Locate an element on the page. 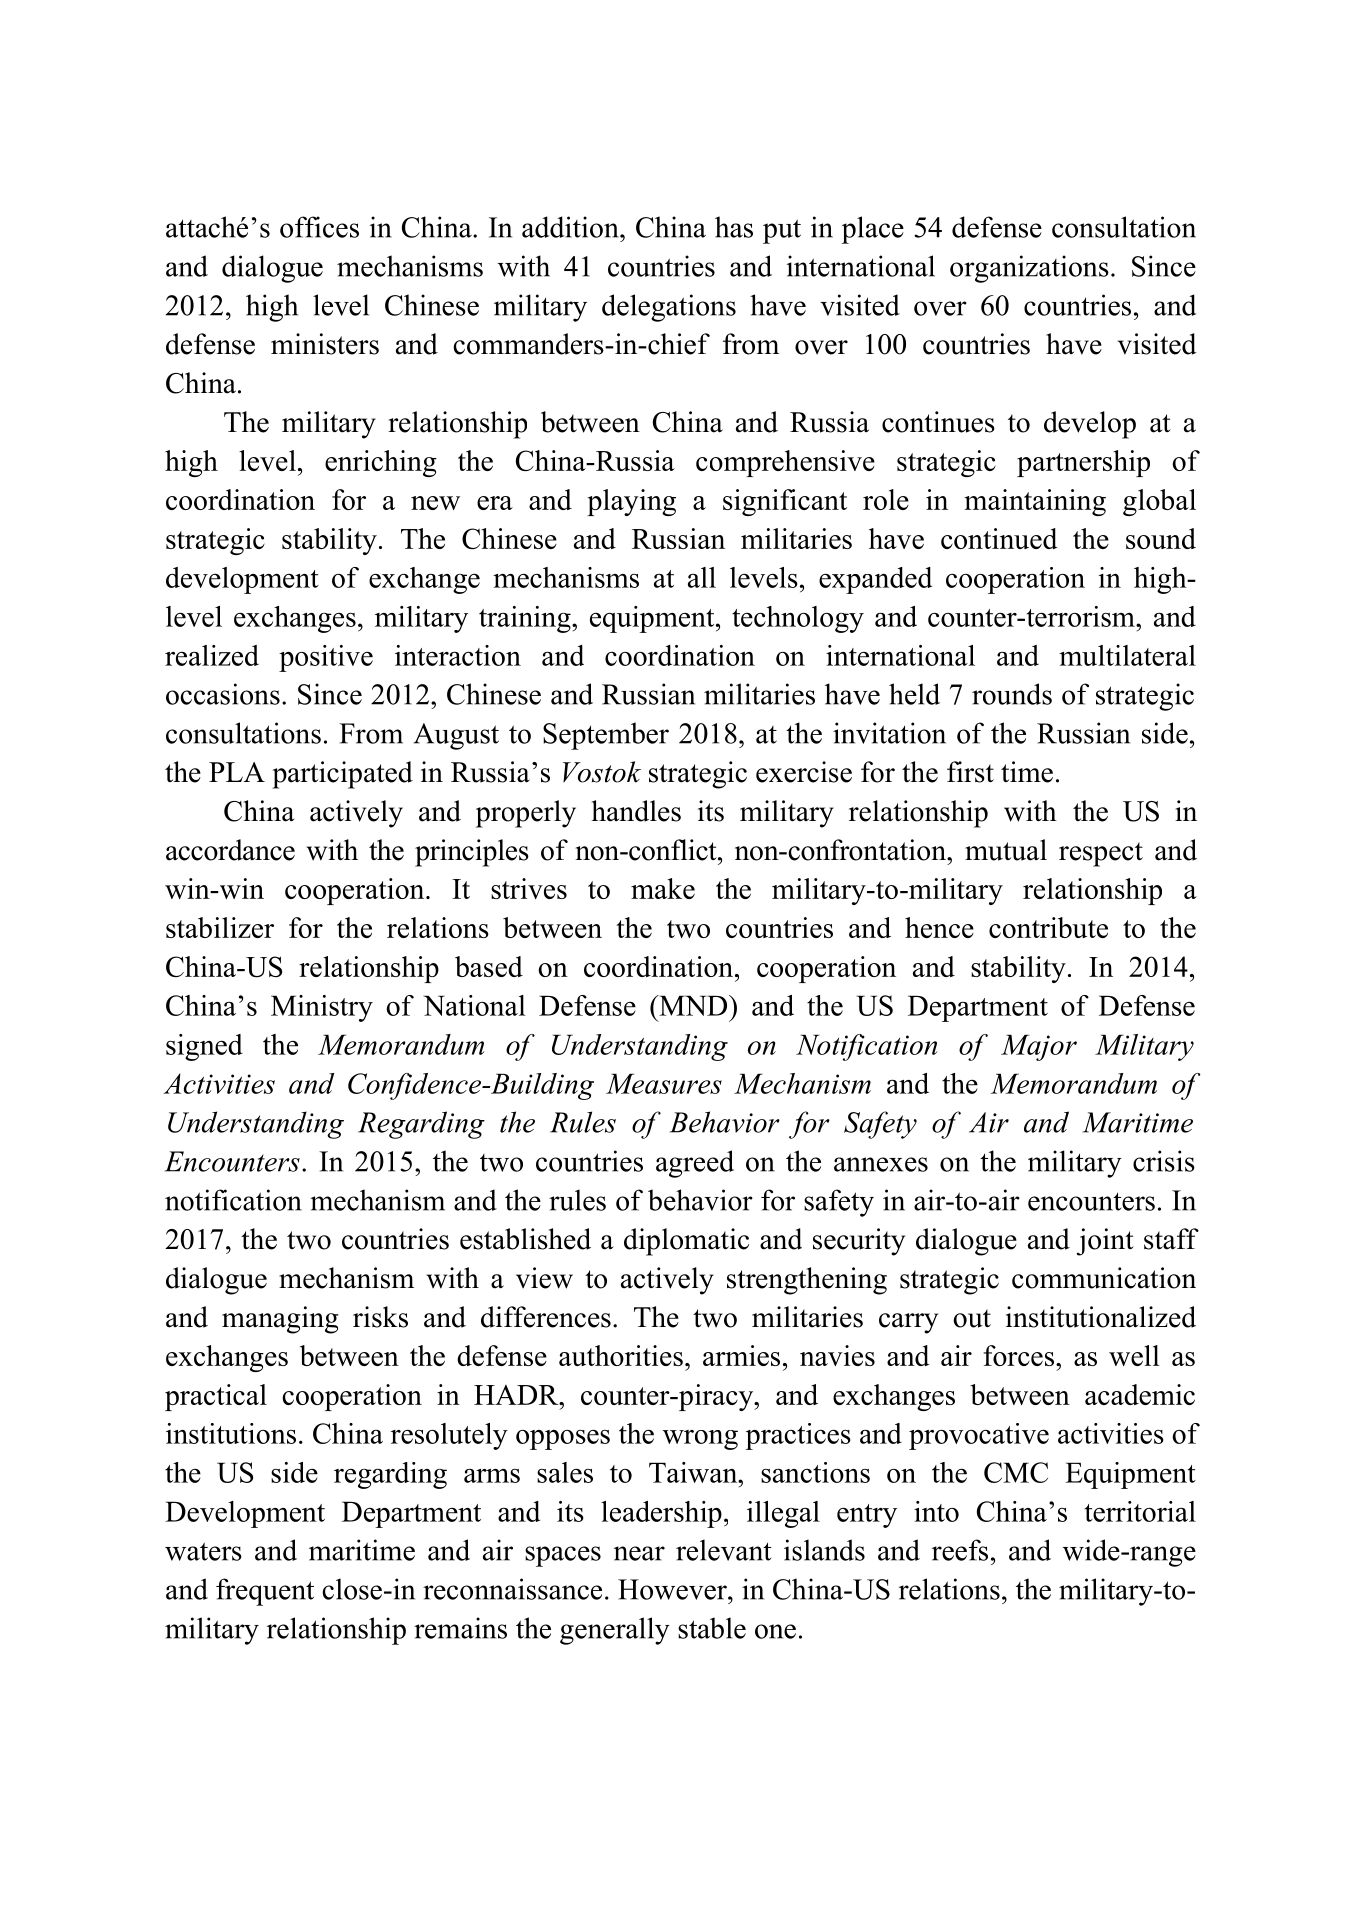 The width and height of the page is (1362, 1927). offices is located at coordinates (319, 227).
